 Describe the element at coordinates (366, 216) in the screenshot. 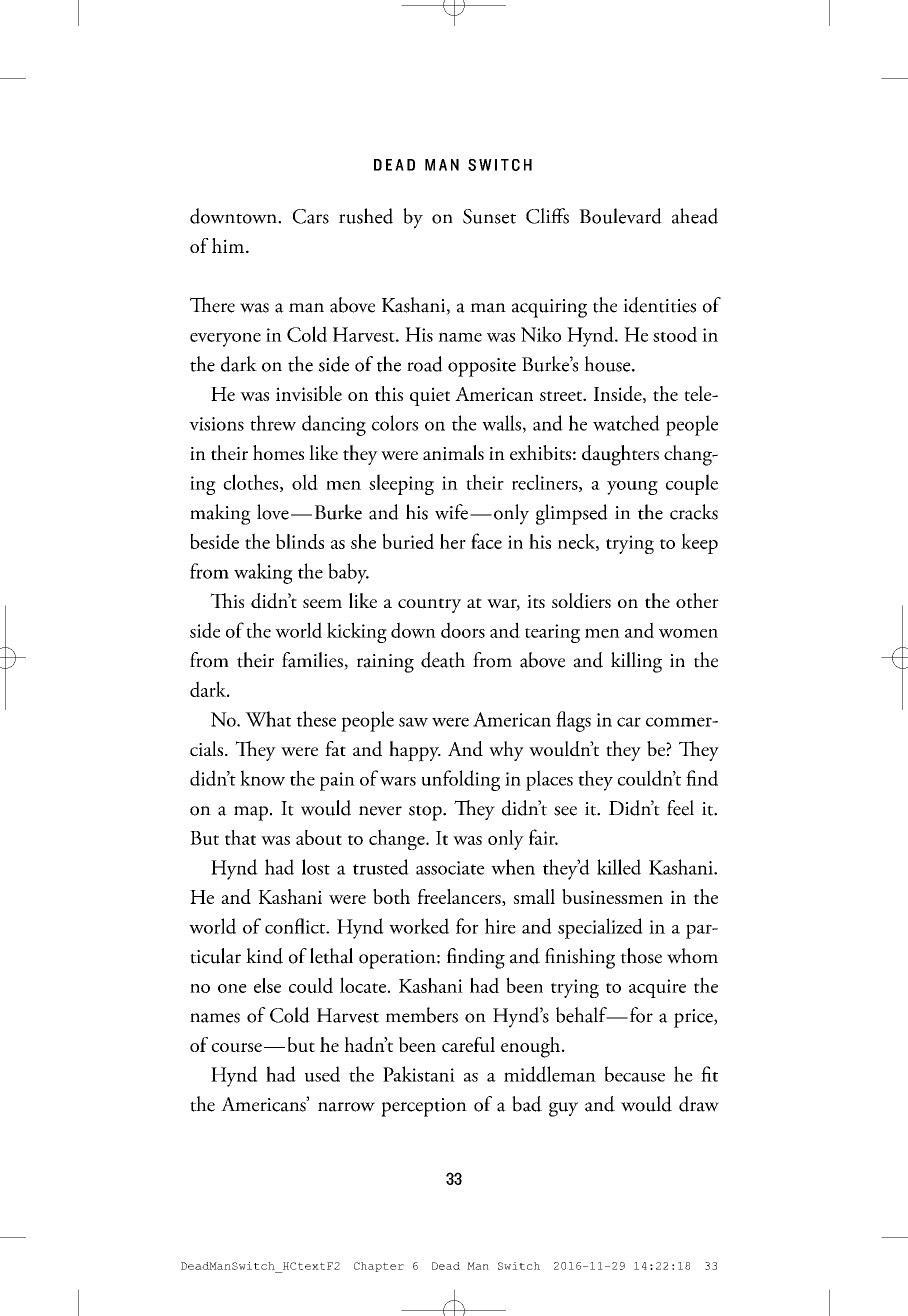

I see `rushed` at that location.
